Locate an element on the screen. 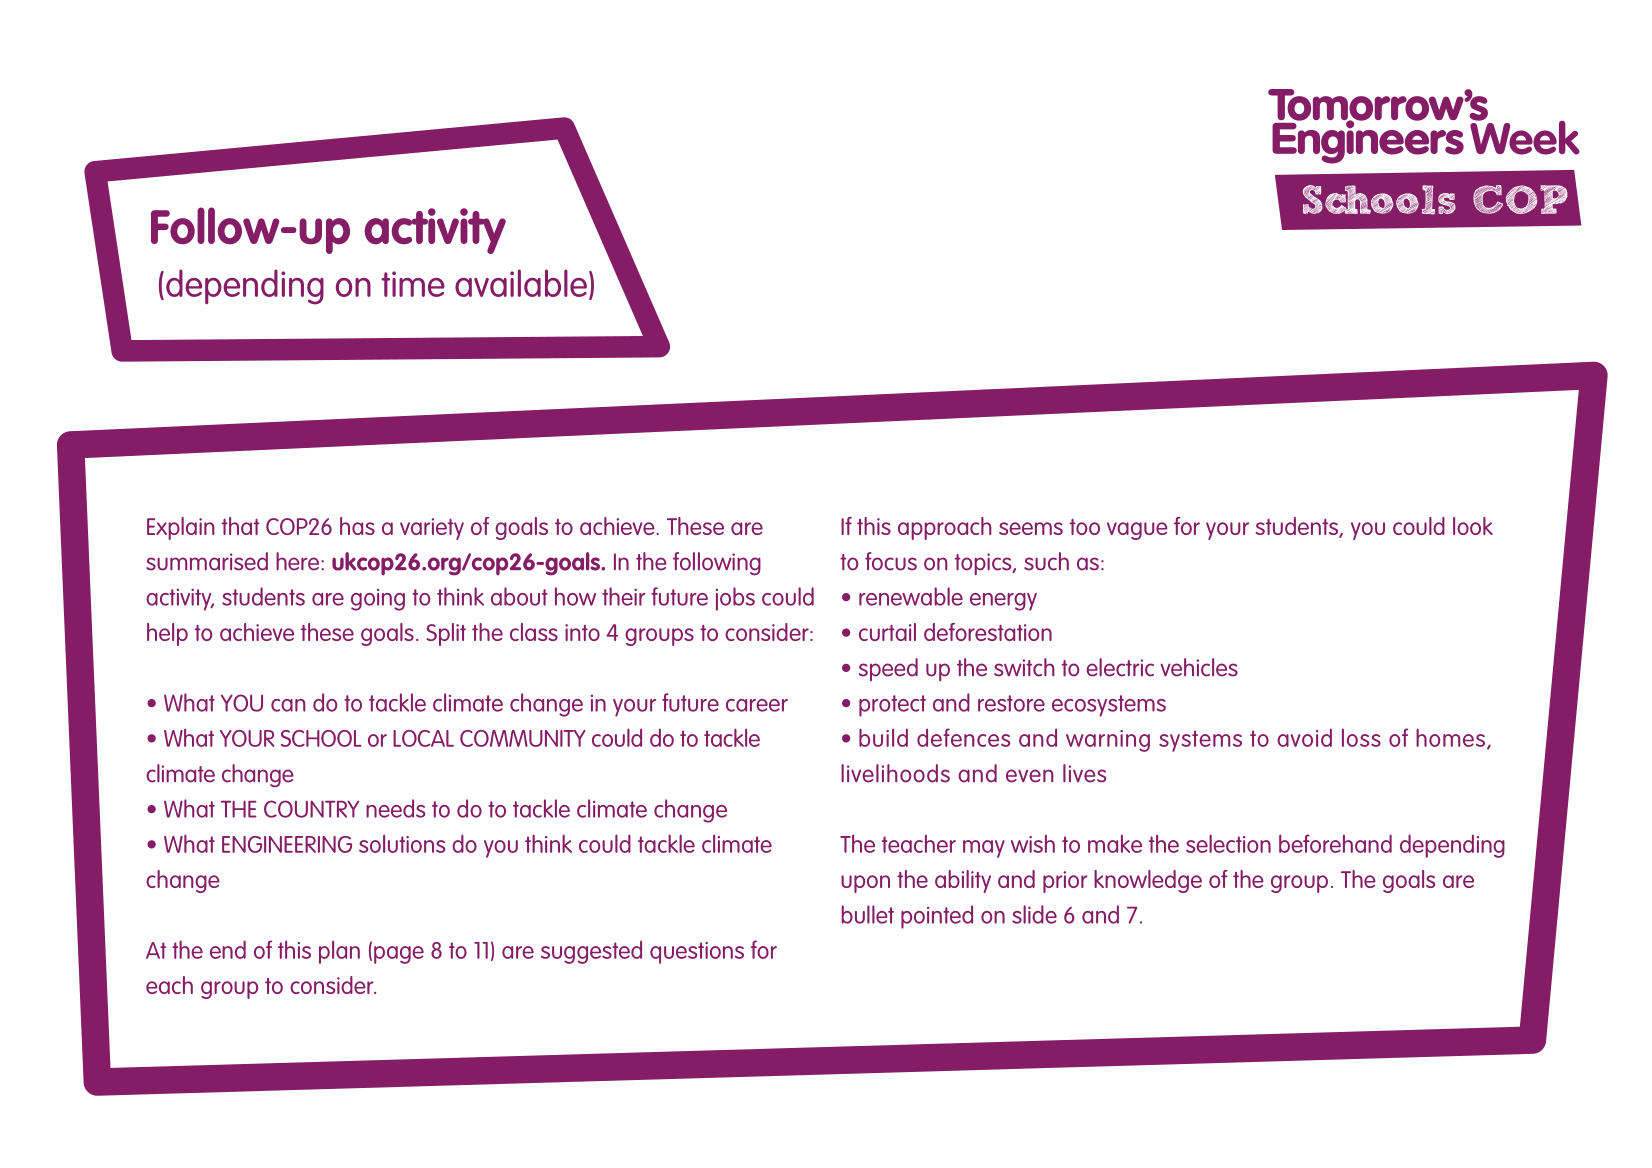  vague is located at coordinates (1137, 531).
